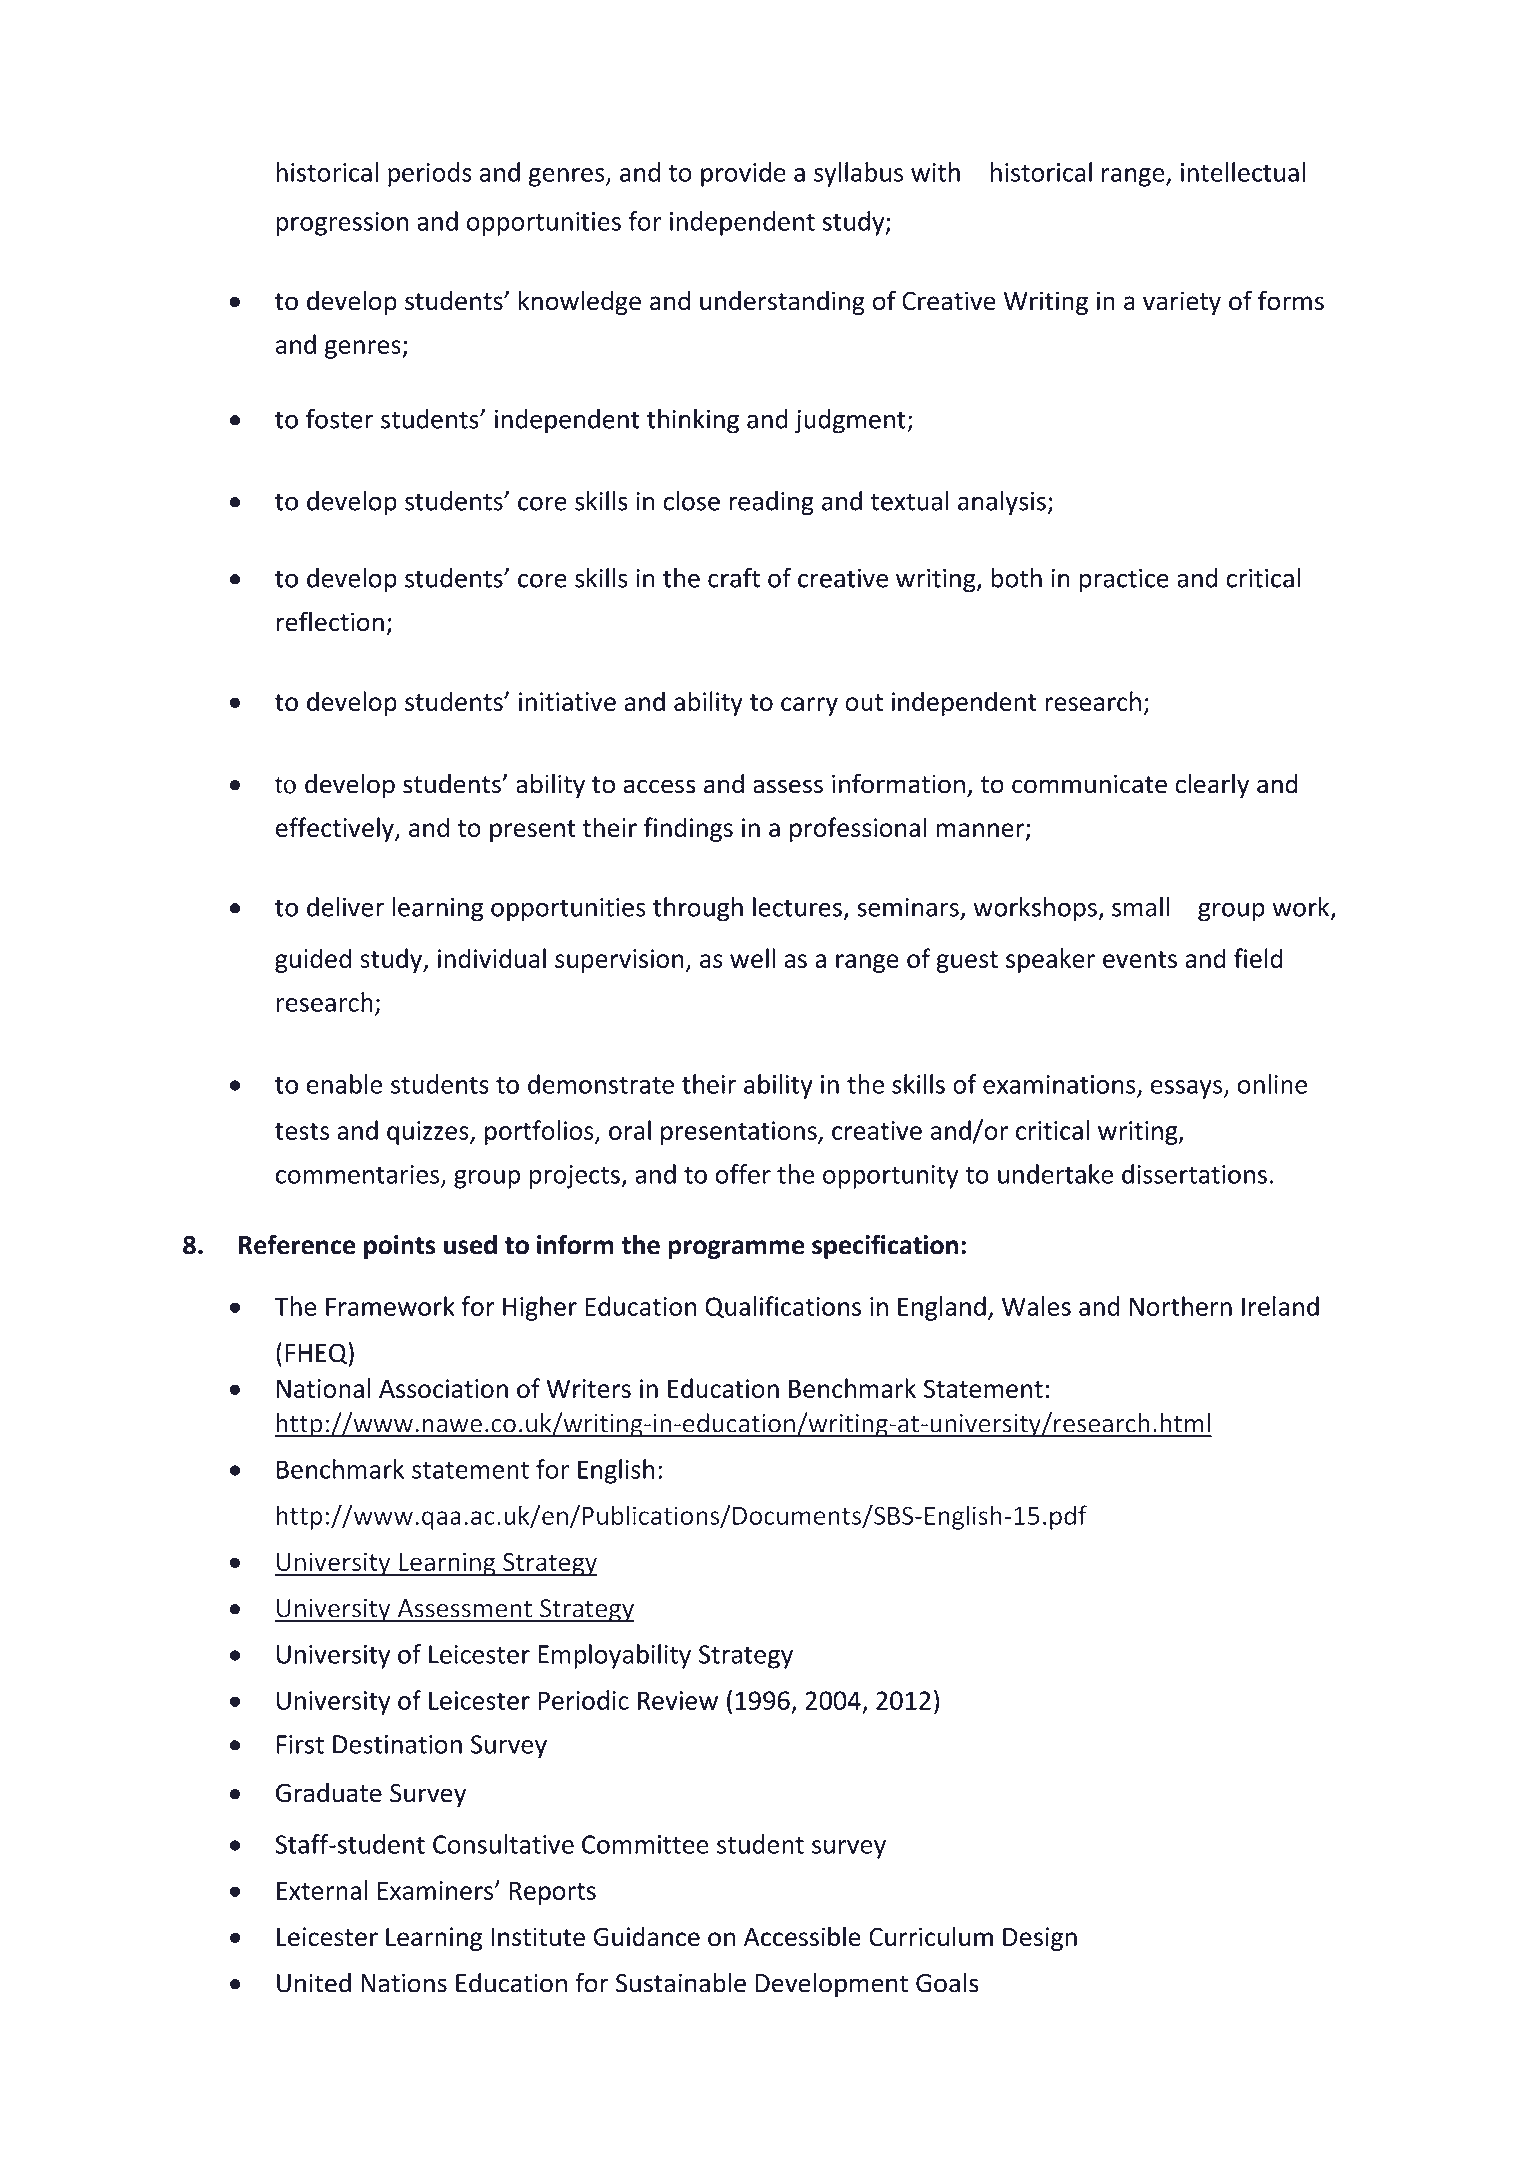  I want to click on Review, so click(678, 1700).
